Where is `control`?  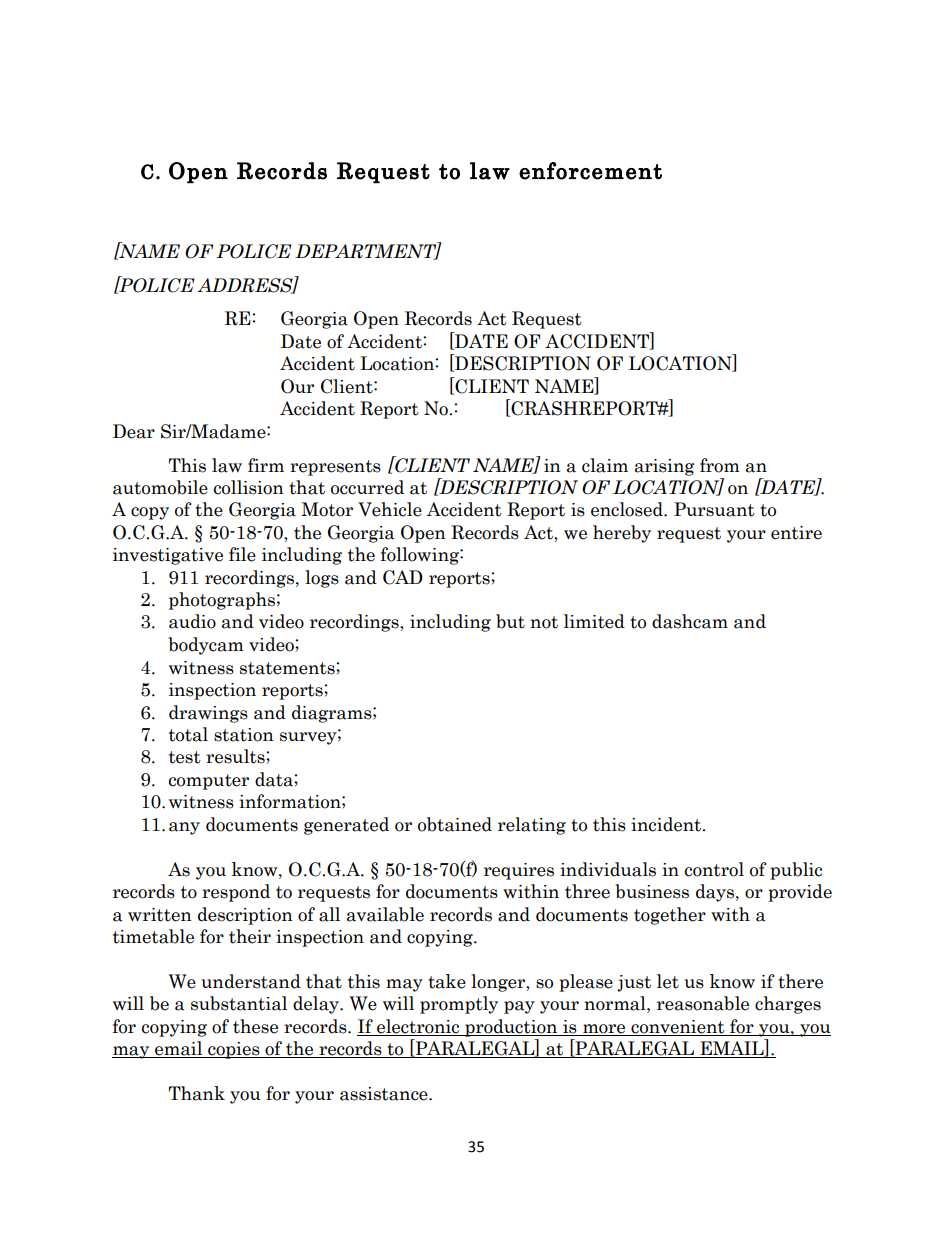
control is located at coordinates (714, 869).
